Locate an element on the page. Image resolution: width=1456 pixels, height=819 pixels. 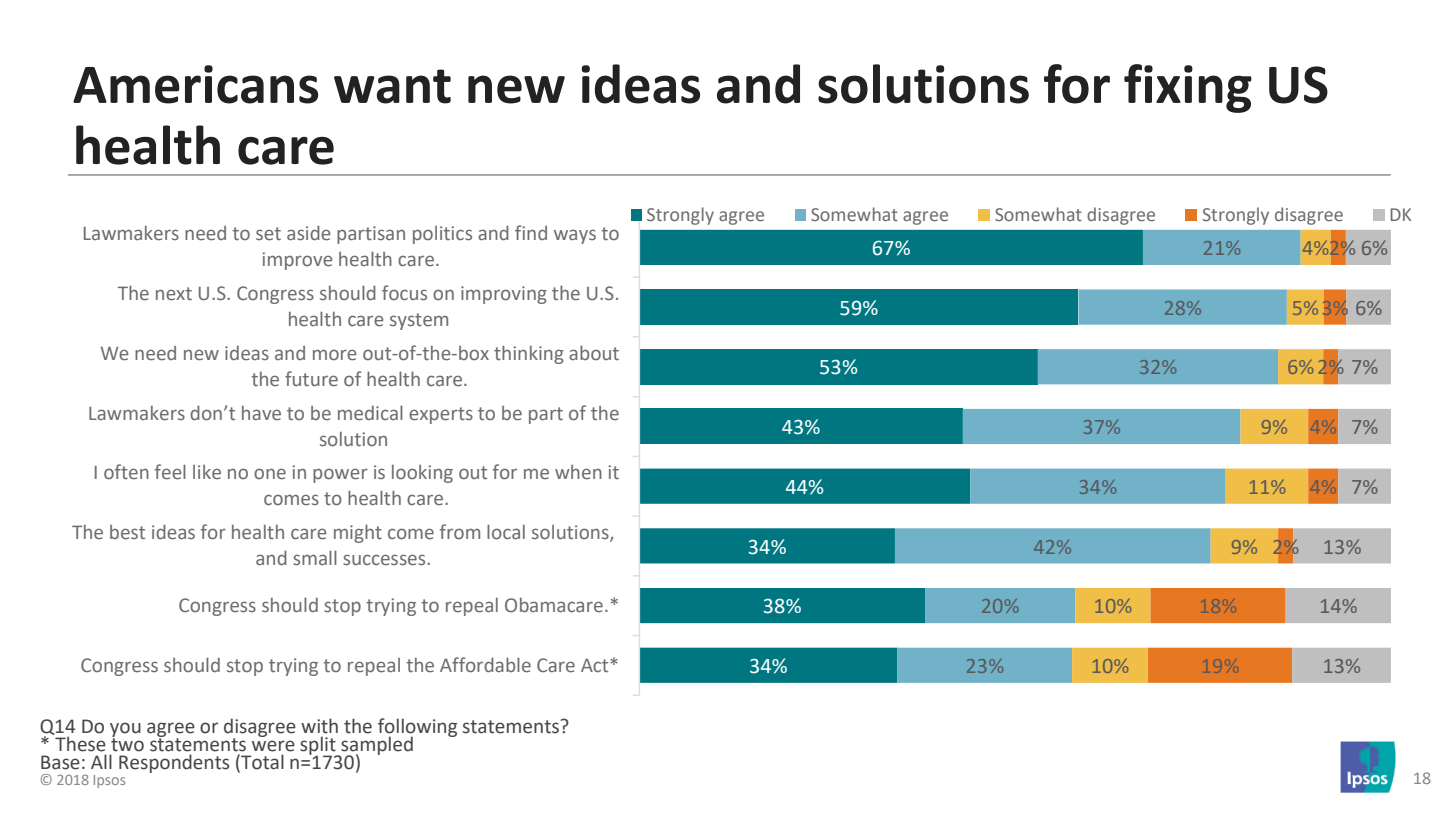
want is located at coordinates (392, 86).
